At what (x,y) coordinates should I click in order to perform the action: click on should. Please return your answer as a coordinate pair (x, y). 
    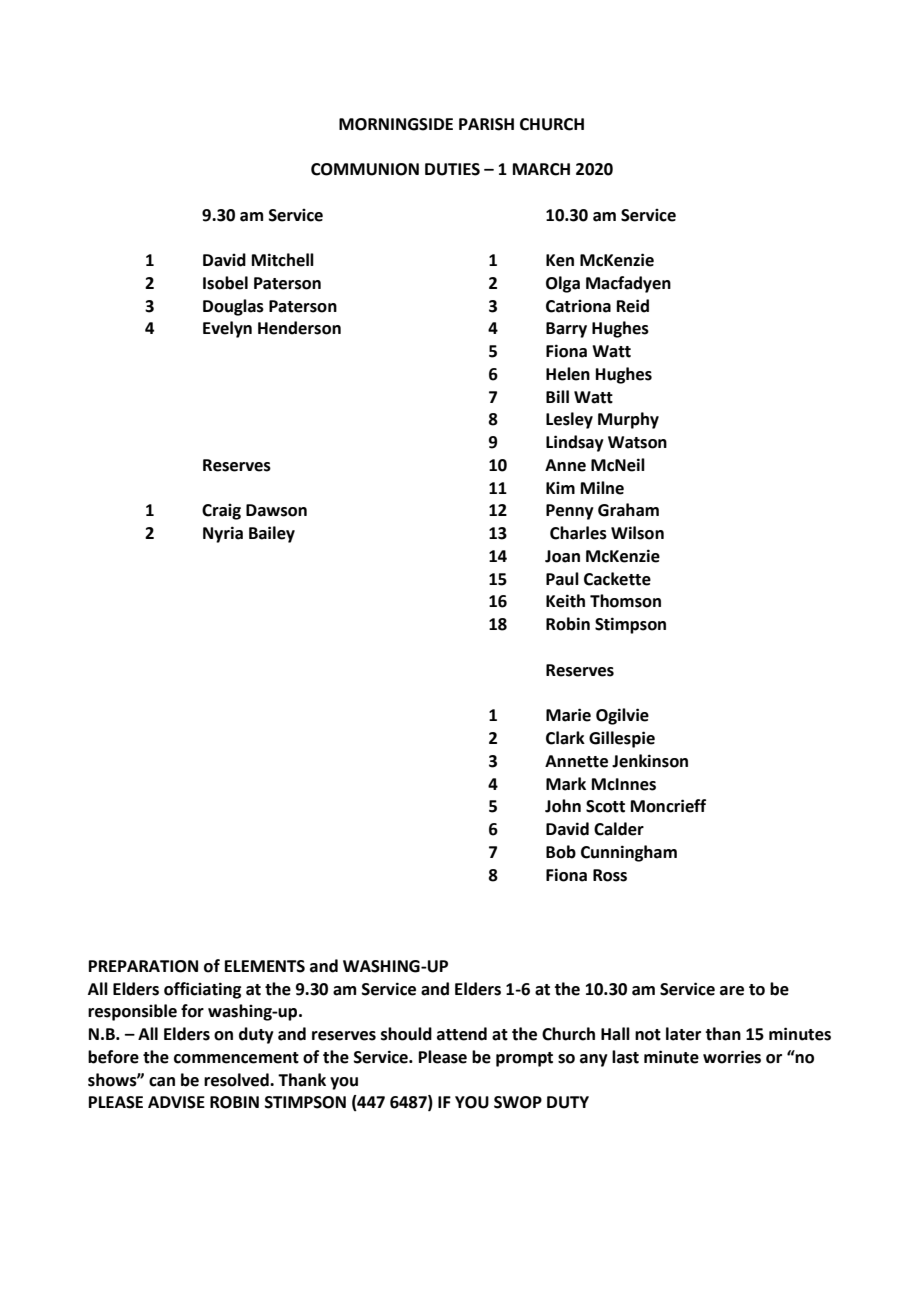
    Looking at the image, I should click on (406, 1034).
